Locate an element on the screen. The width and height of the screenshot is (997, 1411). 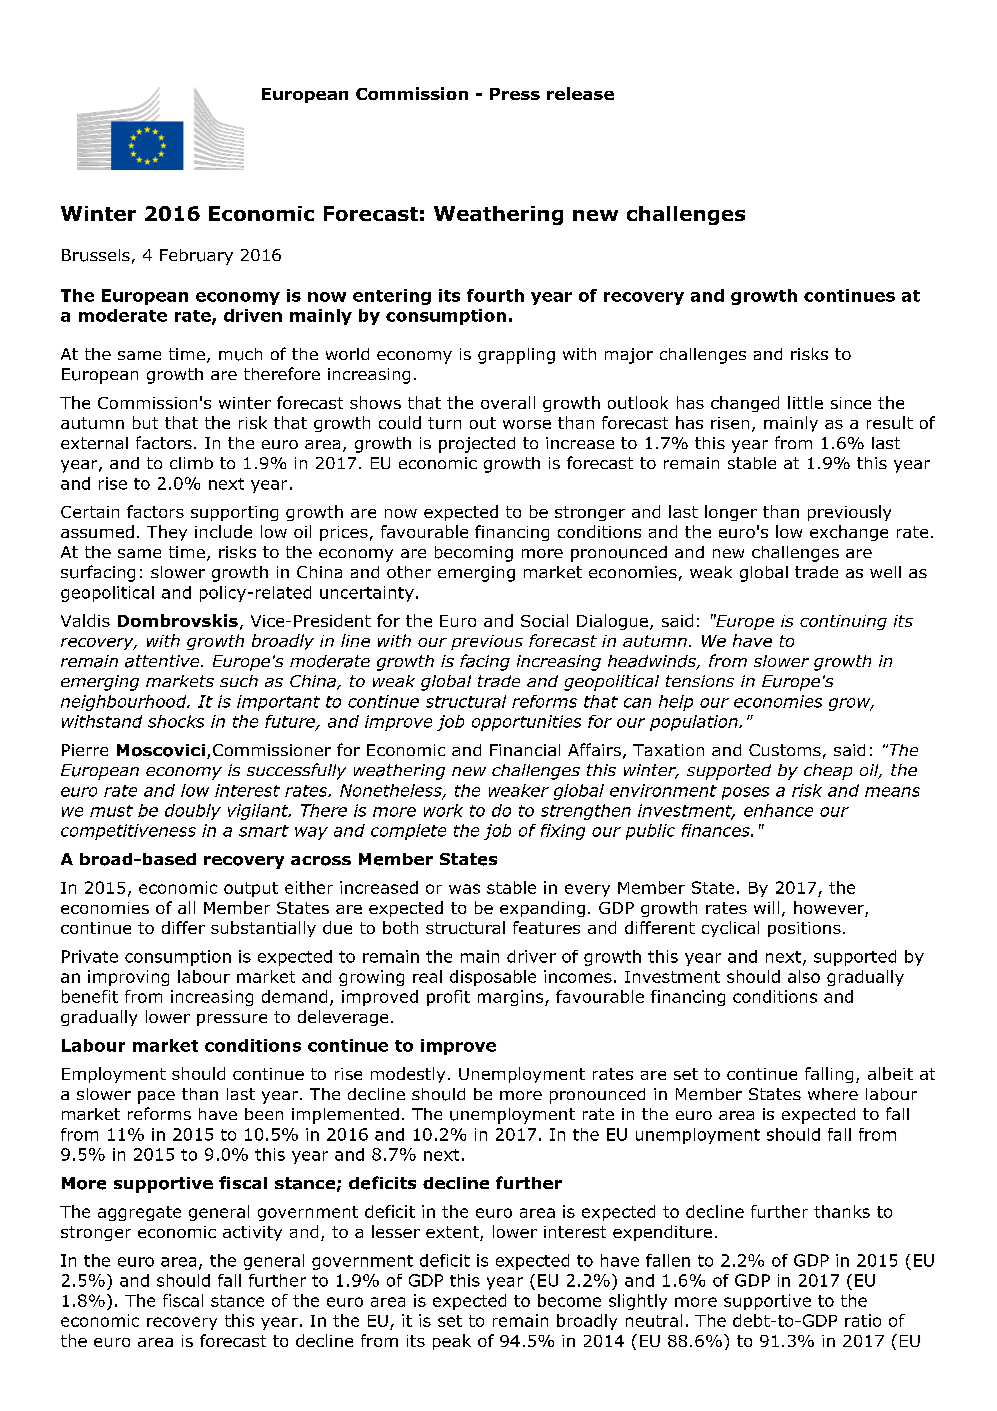
activity is located at coordinates (252, 1233).
